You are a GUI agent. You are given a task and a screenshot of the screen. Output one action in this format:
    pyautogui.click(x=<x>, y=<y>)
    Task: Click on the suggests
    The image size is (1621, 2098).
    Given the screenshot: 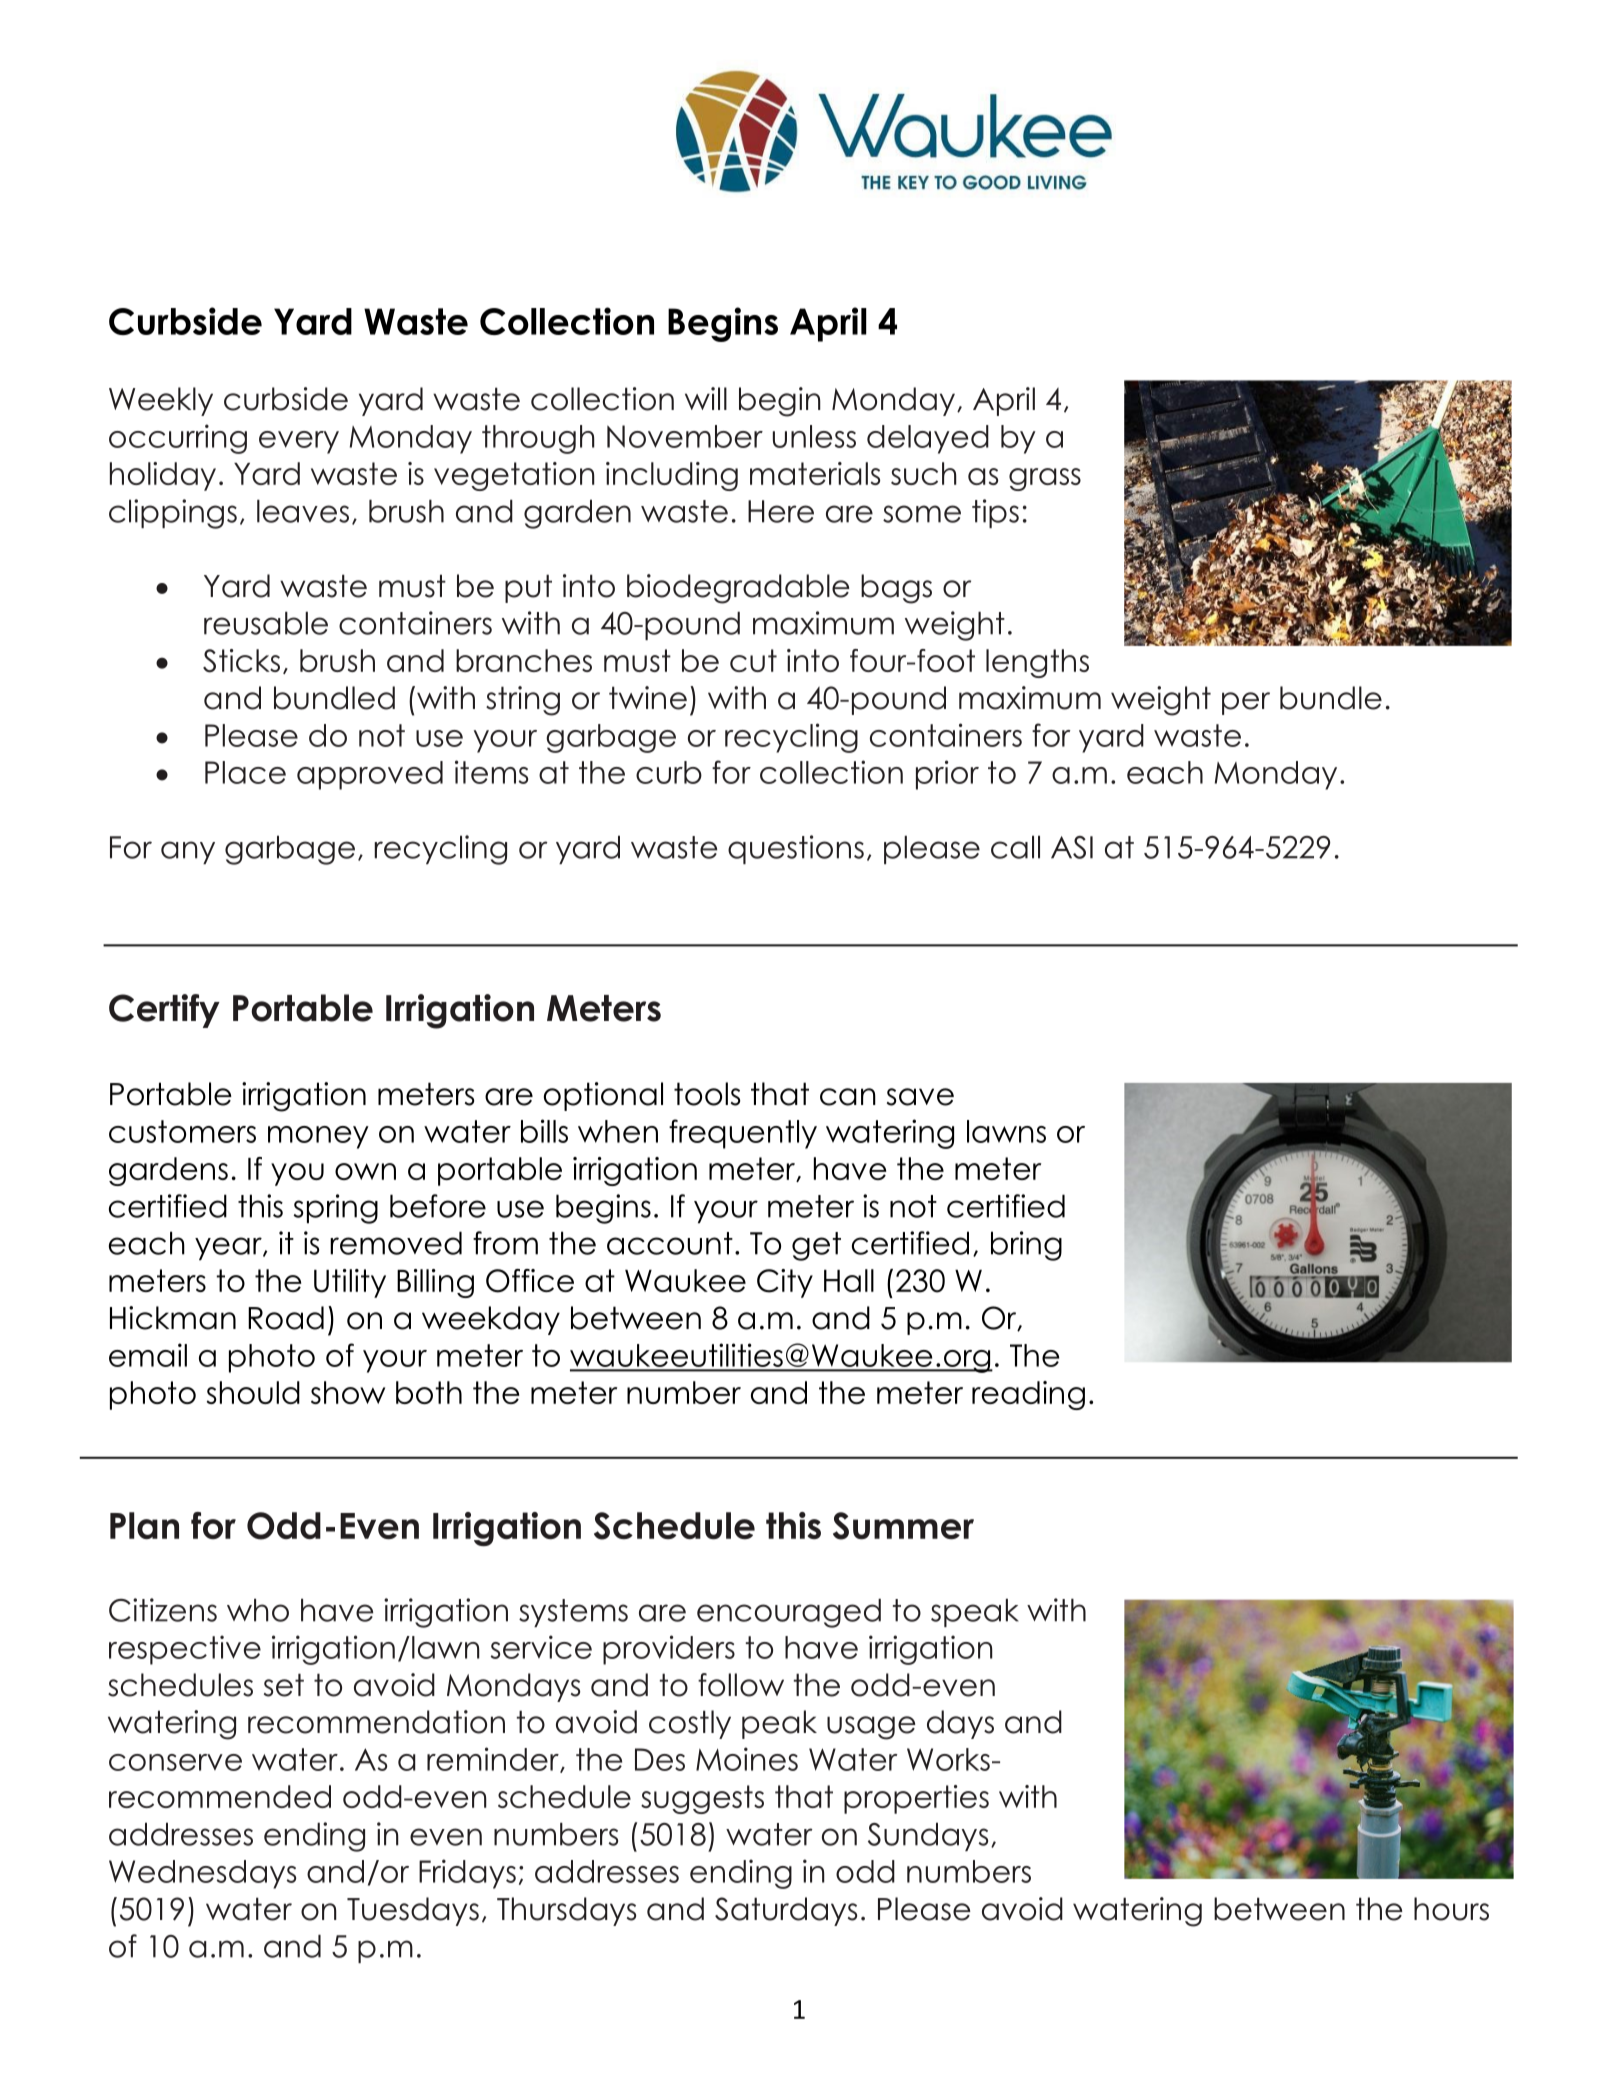 What is the action you would take?
    pyautogui.click(x=702, y=1799)
